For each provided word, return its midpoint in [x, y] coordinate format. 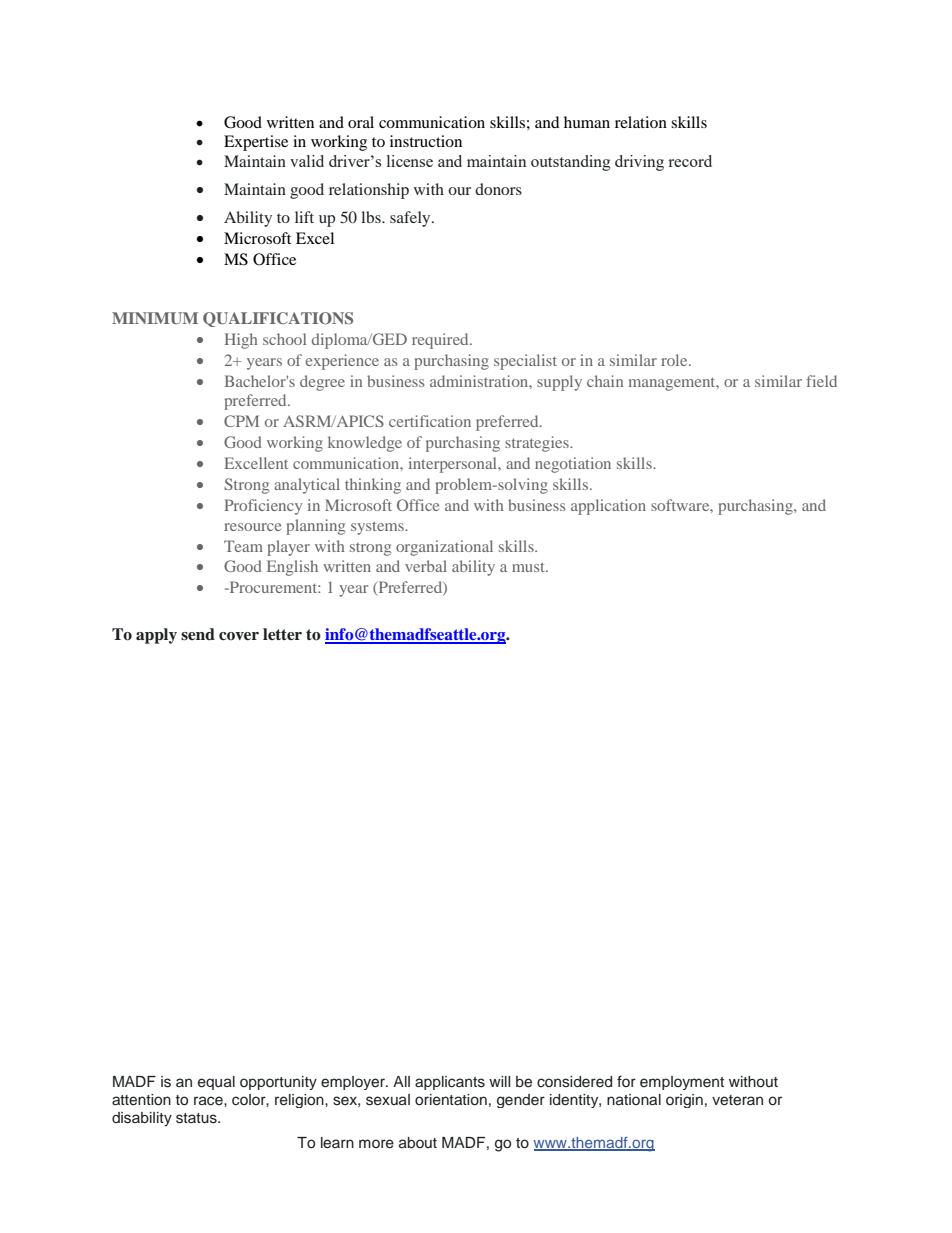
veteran [737, 1100]
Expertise [256, 143]
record [690, 161]
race [209, 1101]
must [529, 567]
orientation [451, 1100]
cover [239, 636]
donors [498, 189]
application [608, 507]
